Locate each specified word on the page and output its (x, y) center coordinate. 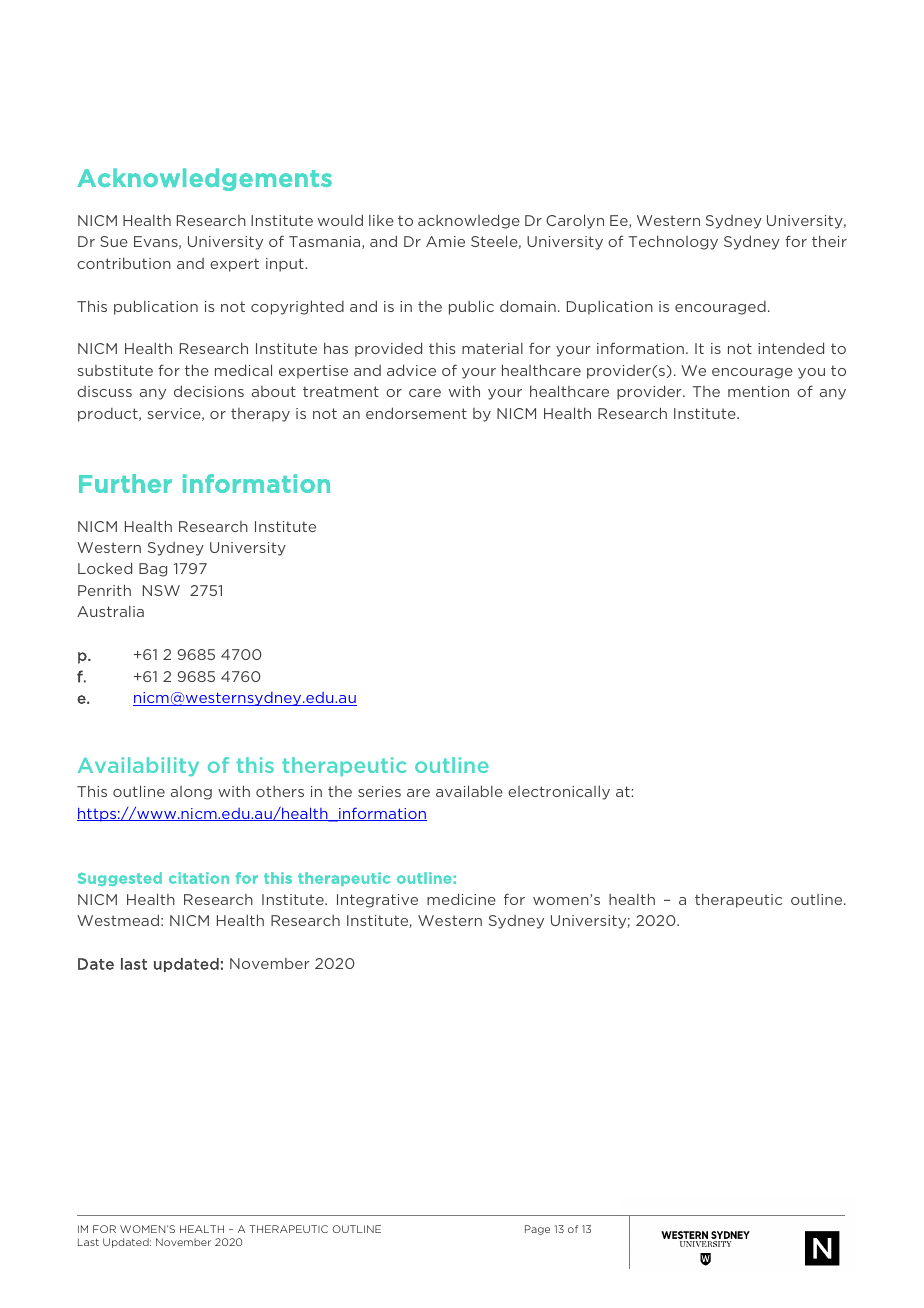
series (379, 791)
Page (537, 1230)
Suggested (120, 879)
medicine (461, 899)
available (469, 791)
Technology (673, 242)
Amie (445, 241)
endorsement (416, 413)
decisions (209, 391)
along (191, 793)
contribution (124, 263)
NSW (161, 590)
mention (758, 391)
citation (199, 878)
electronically (559, 793)
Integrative (377, 901)
